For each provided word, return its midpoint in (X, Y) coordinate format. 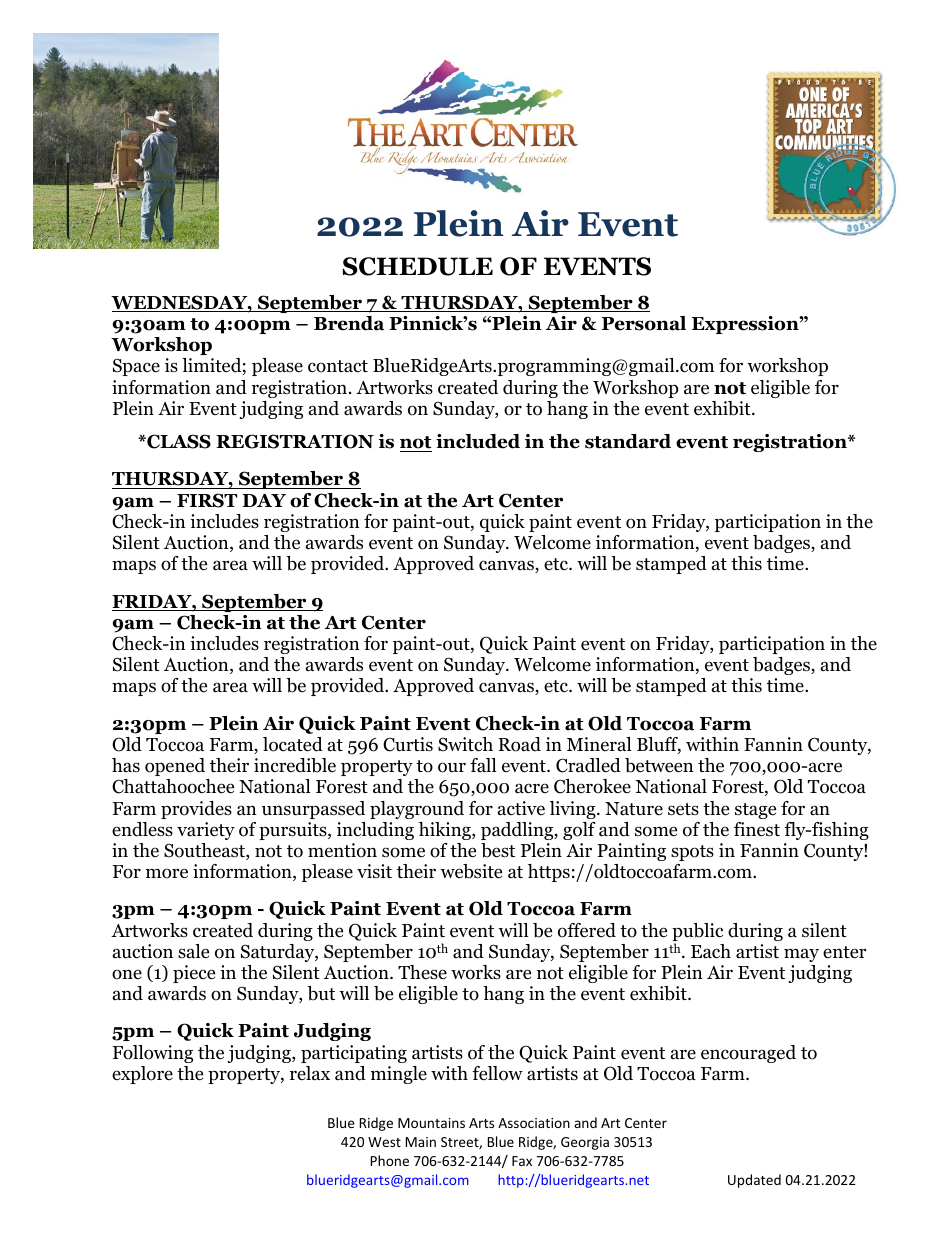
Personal (644, 323)
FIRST (207, 500)
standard (628, 441)
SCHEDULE (417, 266)
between (659, 765)
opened (175, 767)
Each (711, 951)
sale (193, 951)
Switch (465, 744)
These (422, 972)
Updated (754, 1181)
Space (136, 367)
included (478, 441)
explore (142, 1075)
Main (421, 1142)
